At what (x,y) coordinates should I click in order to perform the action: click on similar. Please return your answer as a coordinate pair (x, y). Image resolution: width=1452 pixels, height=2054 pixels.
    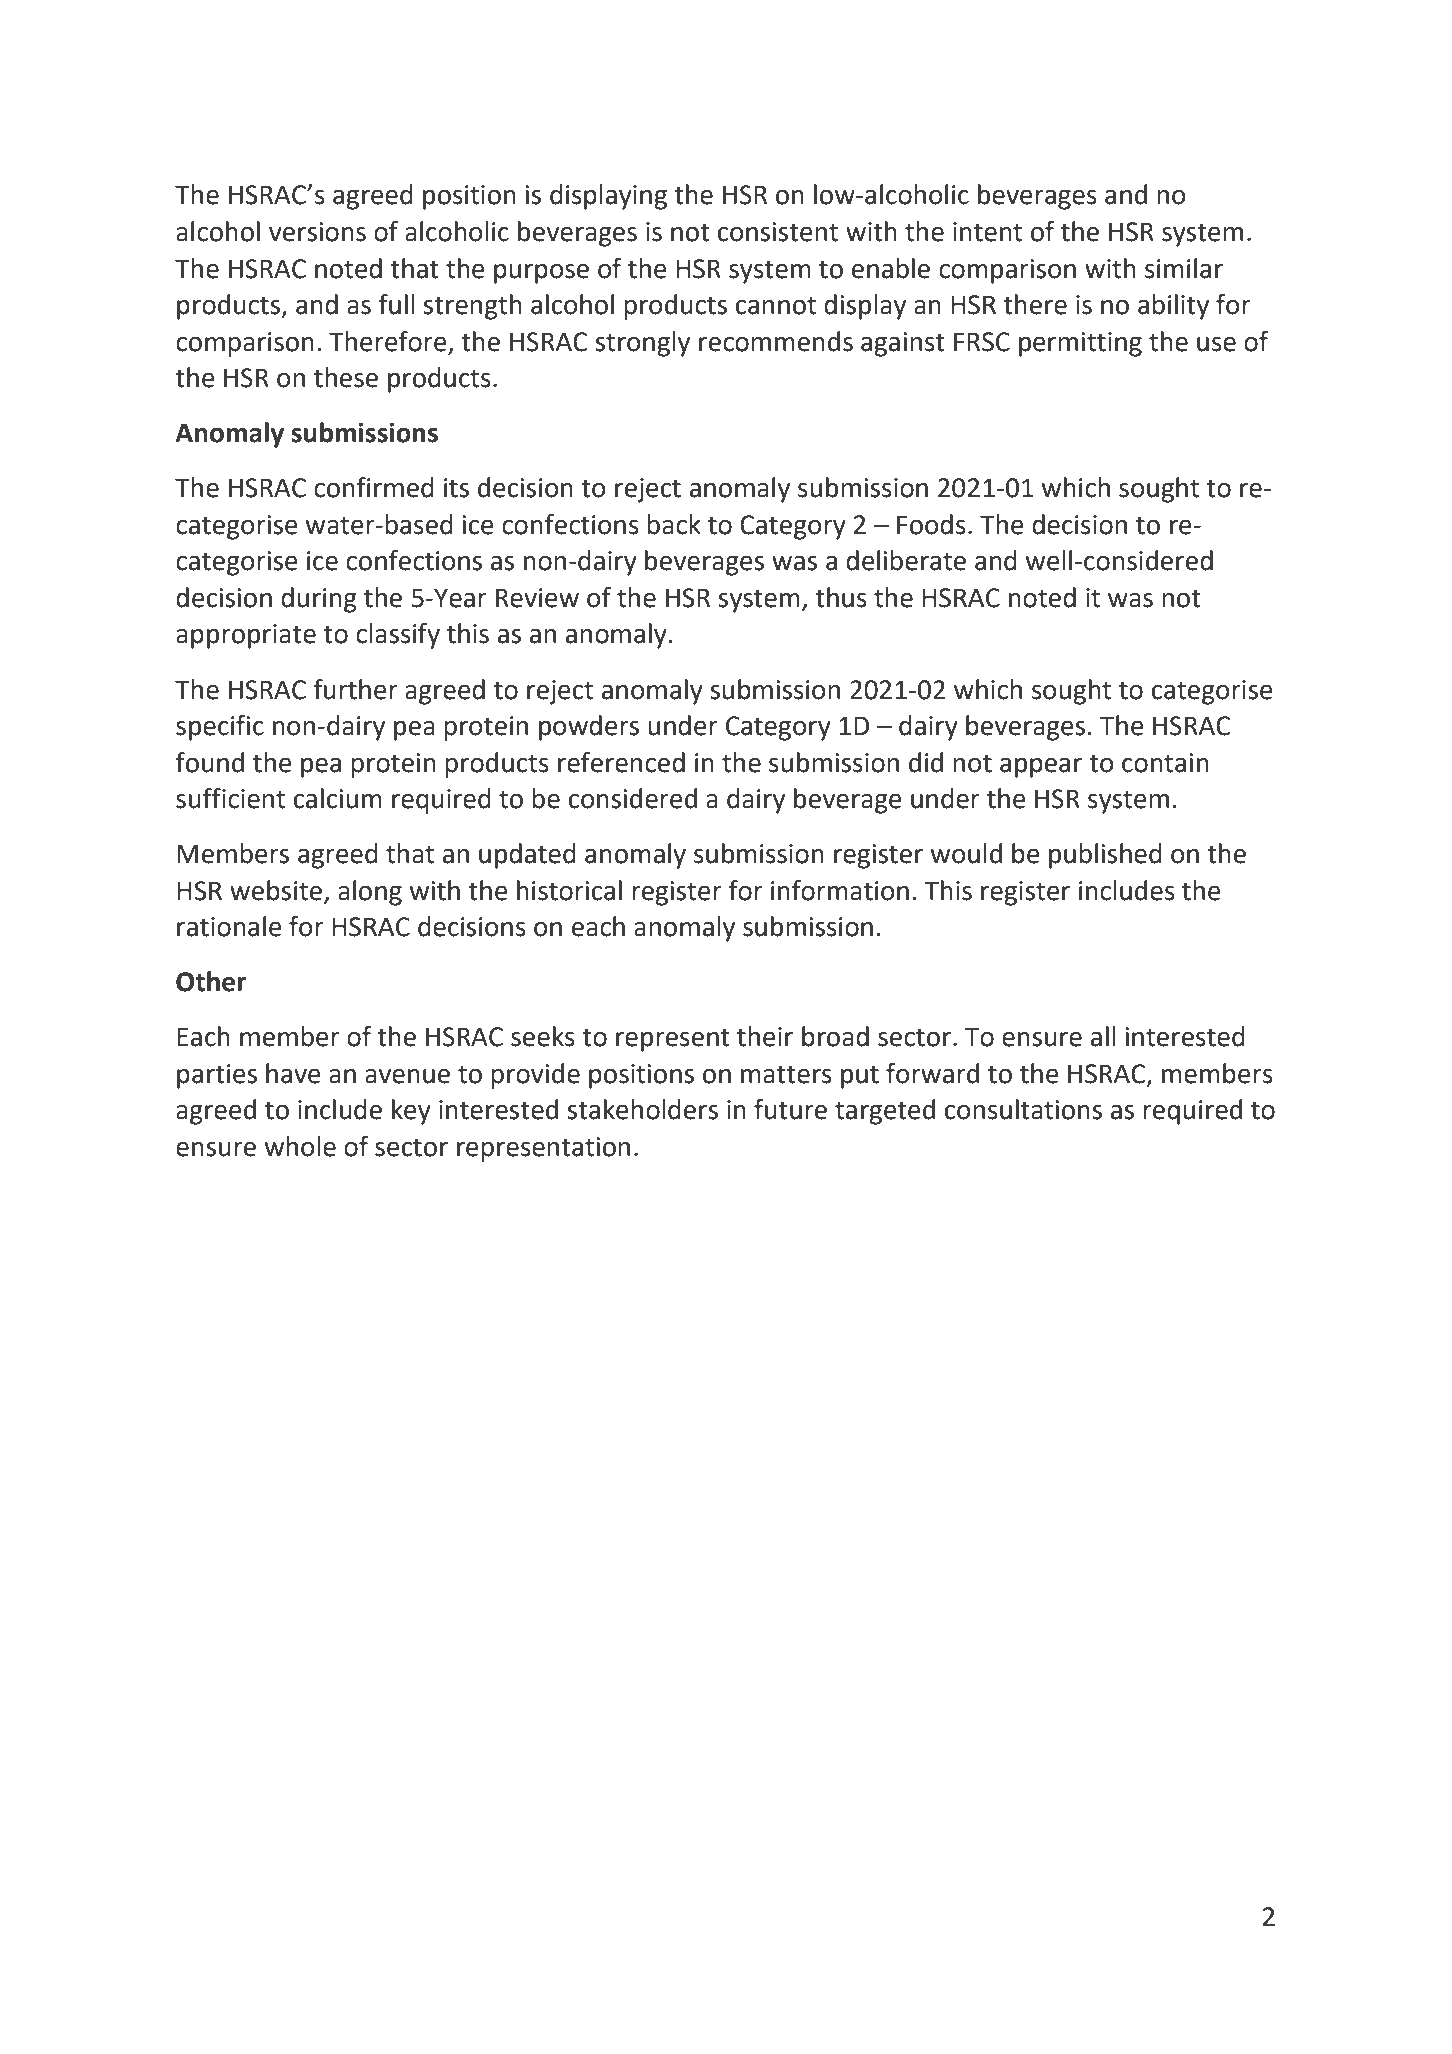
    Looking at the image, I should click on (1184, 268).
